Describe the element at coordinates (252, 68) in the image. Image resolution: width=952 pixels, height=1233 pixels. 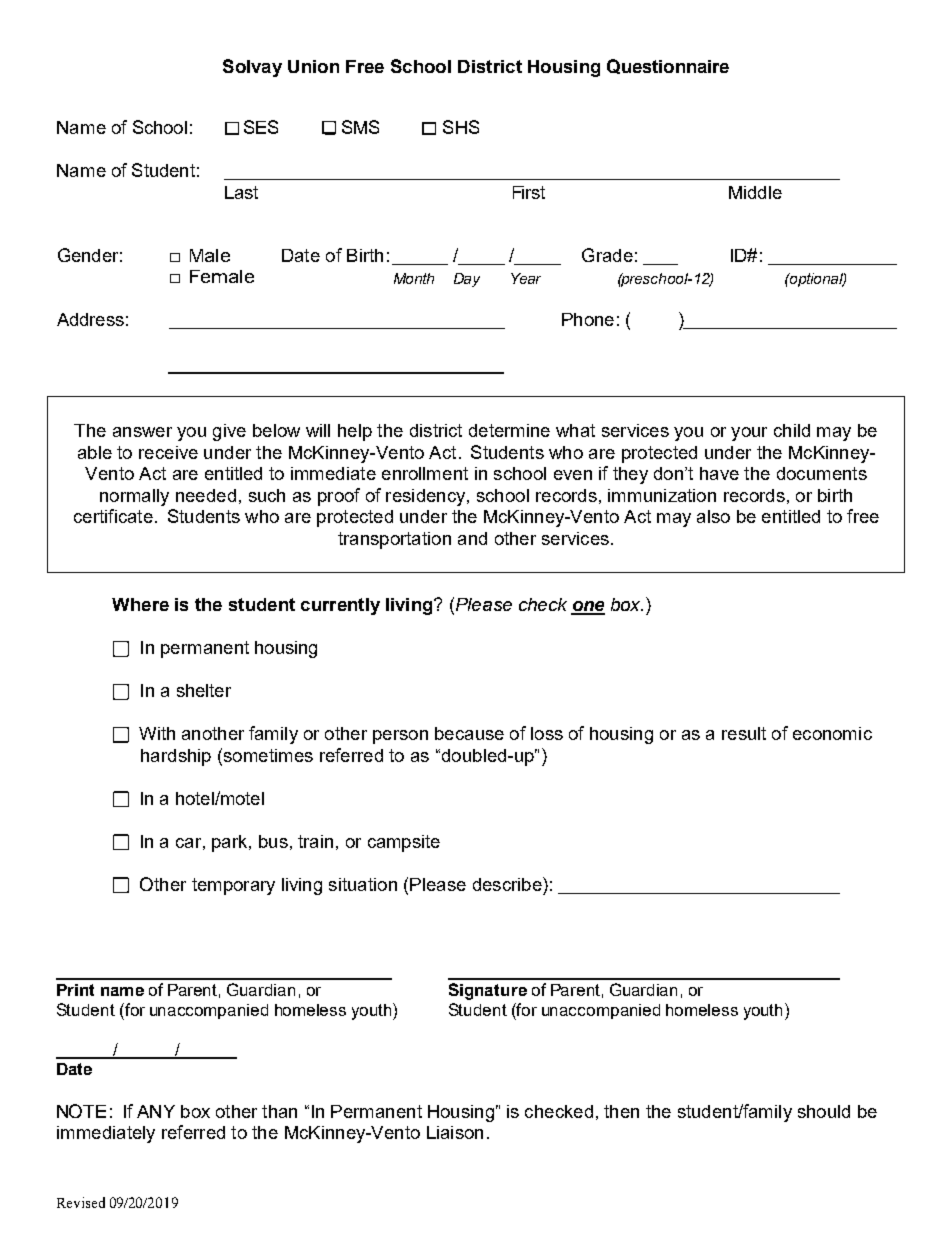
I see `Solvay` at that location.
